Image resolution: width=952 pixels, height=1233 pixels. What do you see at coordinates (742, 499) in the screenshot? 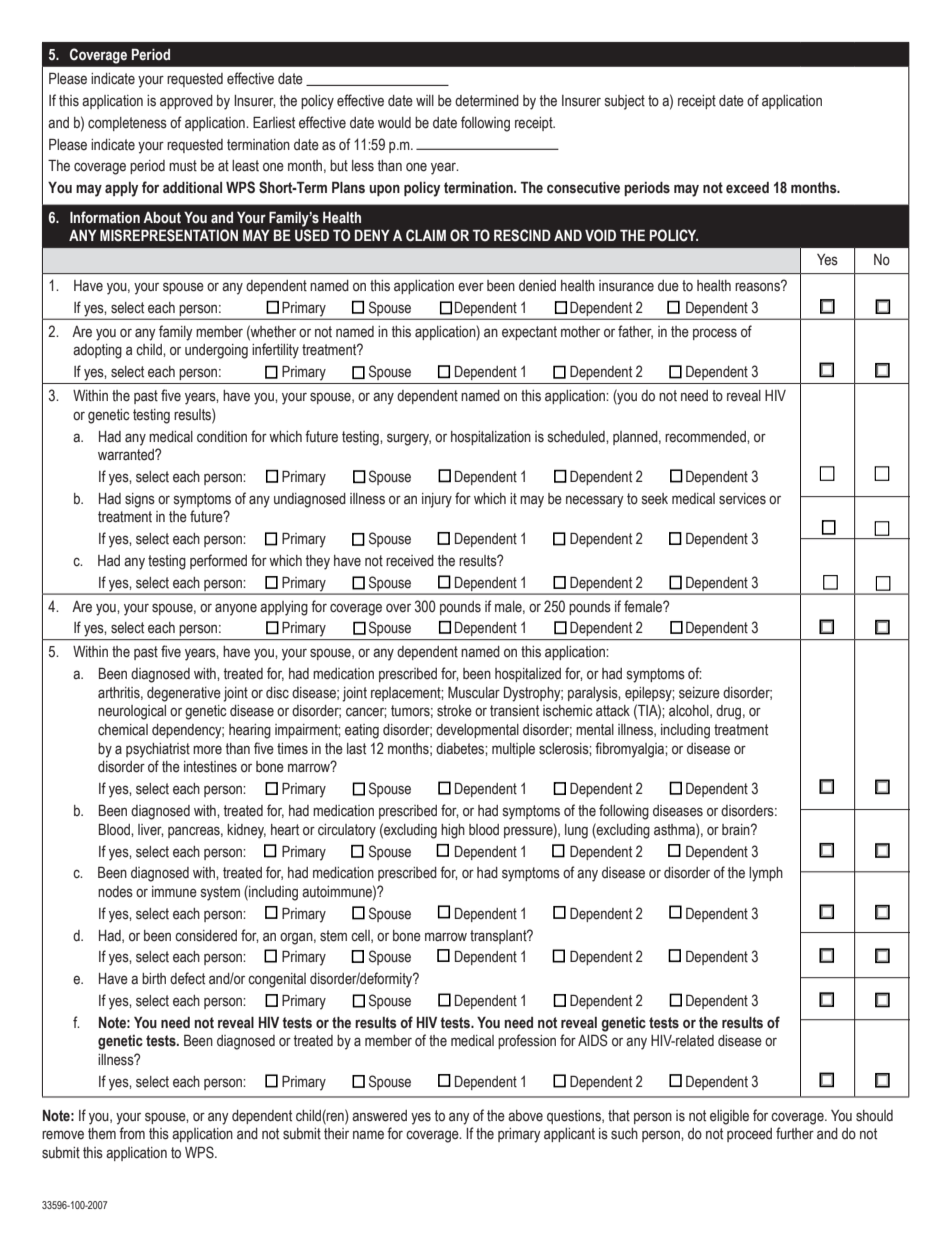
I see `services` at bounding box center [742, 499].
